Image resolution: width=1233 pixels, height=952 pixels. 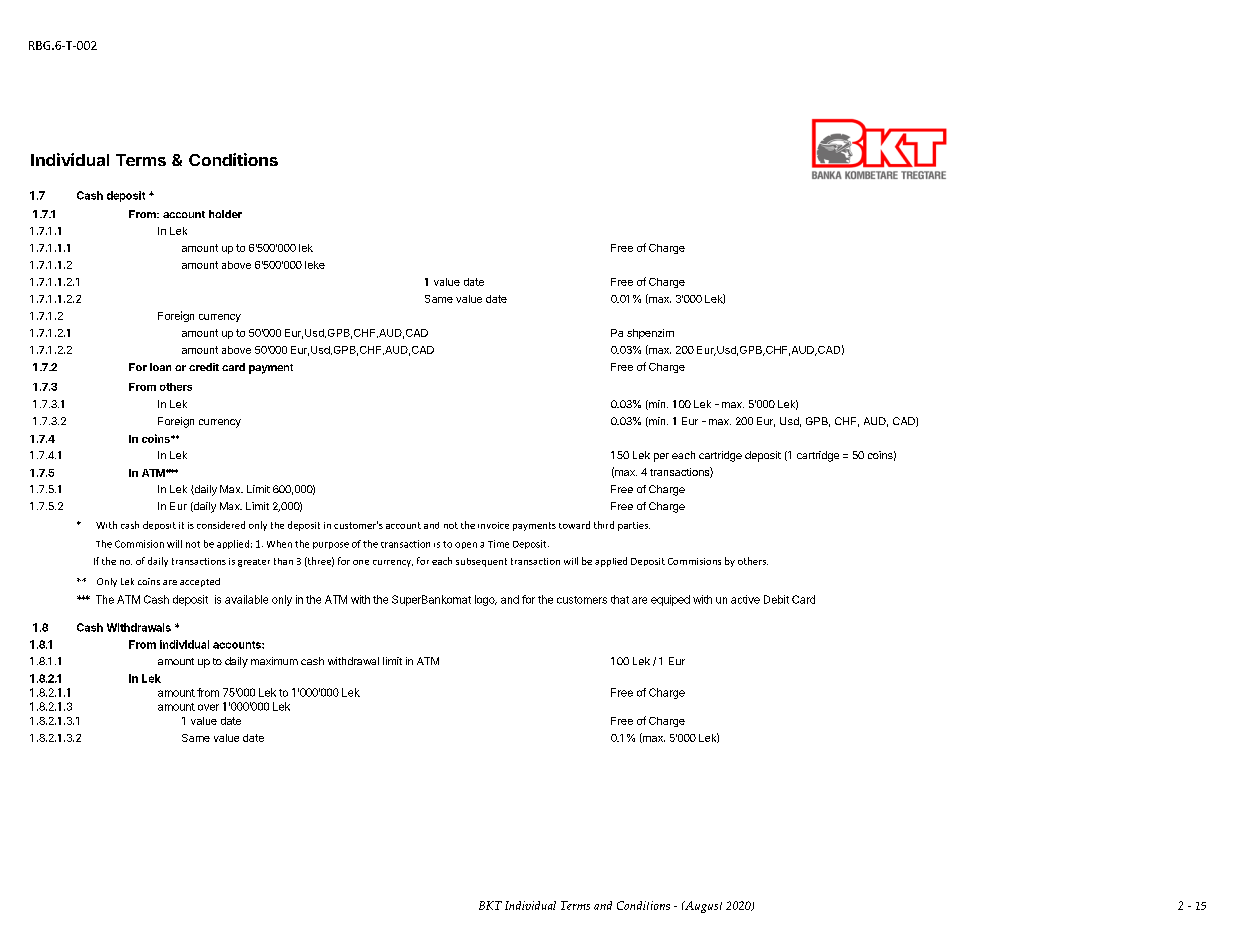 What do you see at coordinates (225, 214) in the screenshot?
I see `holder` at bounding box center [225, 214].
